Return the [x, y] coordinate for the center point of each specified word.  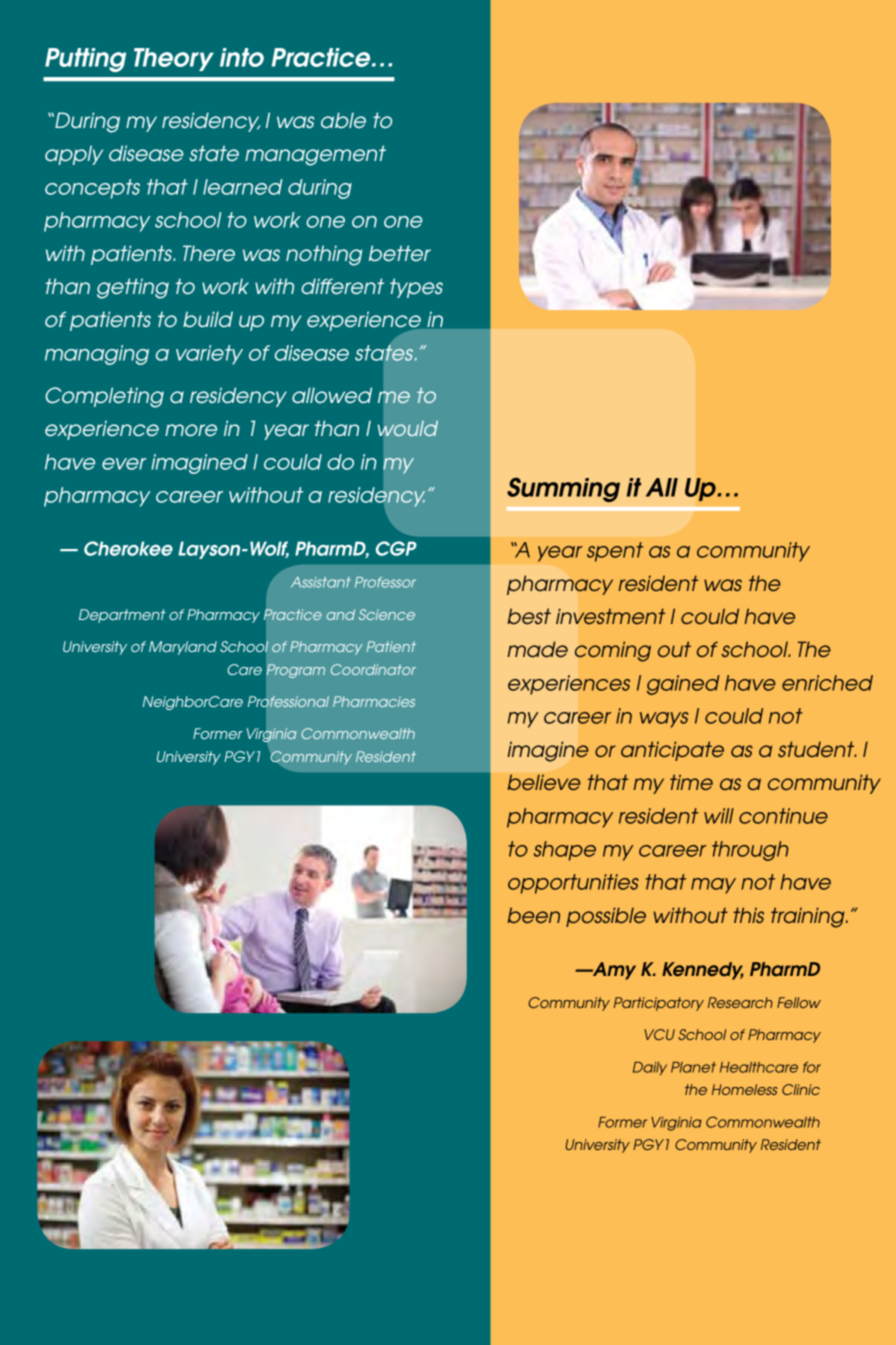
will [719, 816]
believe [544, 782]
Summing [563, 489]
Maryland [183, 648]
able [343, 120]
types [416, 288]
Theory [174, 59]
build [208, 319]
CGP [396, 548]
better [400, 253]
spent [615, 552]
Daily [650, 1068]
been [533, 915]
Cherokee [128, 548]
